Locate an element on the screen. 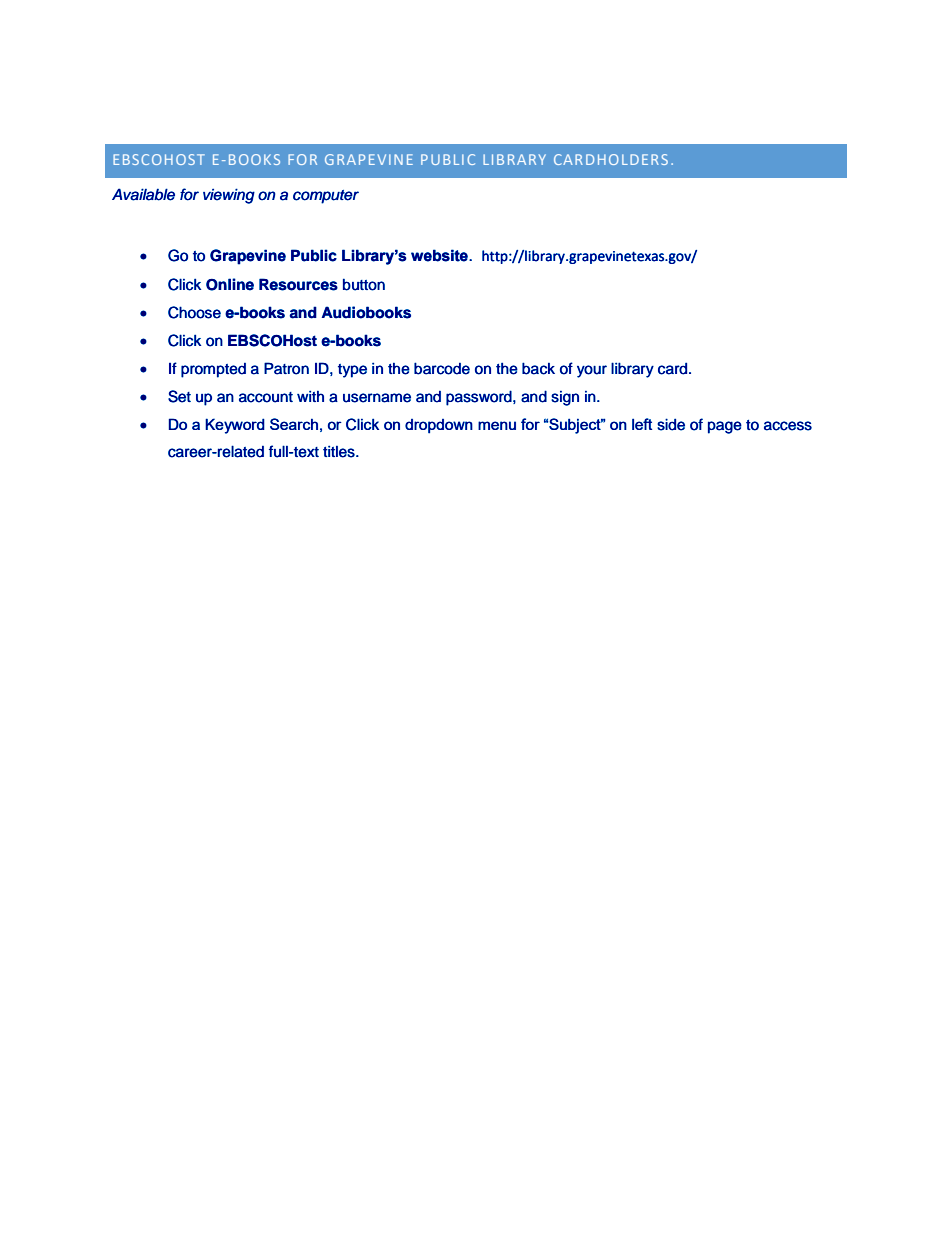 This screenshot has height=1233, width=952. username is located at coordinates (377, 398).
